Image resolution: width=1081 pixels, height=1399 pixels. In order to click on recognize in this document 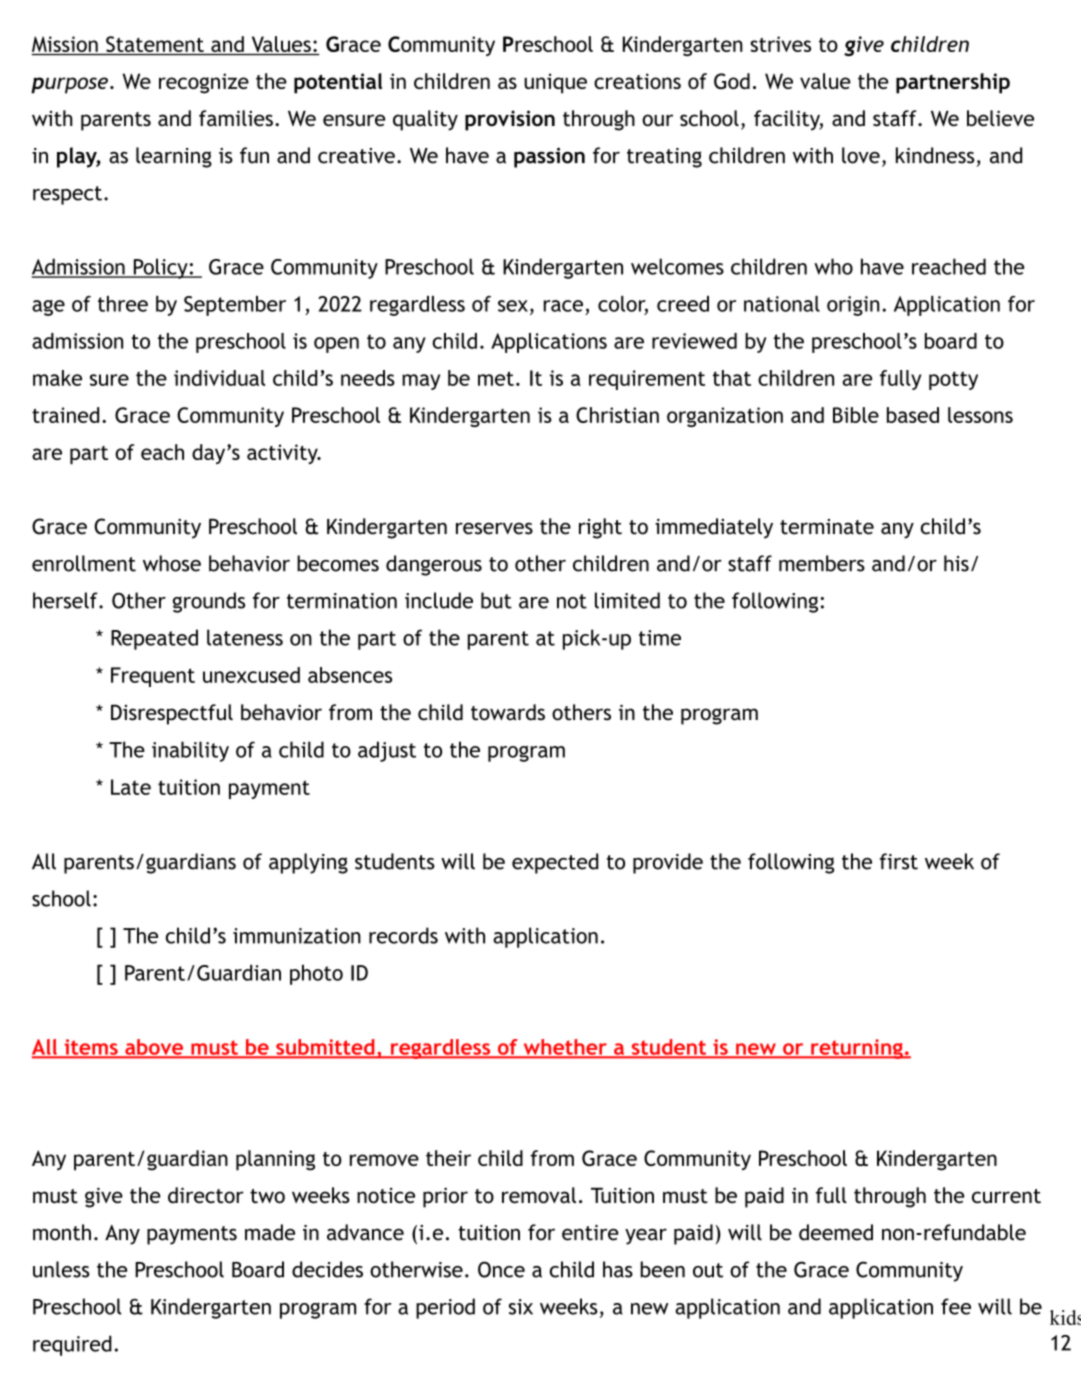, I will do `click(204, 83)`.
